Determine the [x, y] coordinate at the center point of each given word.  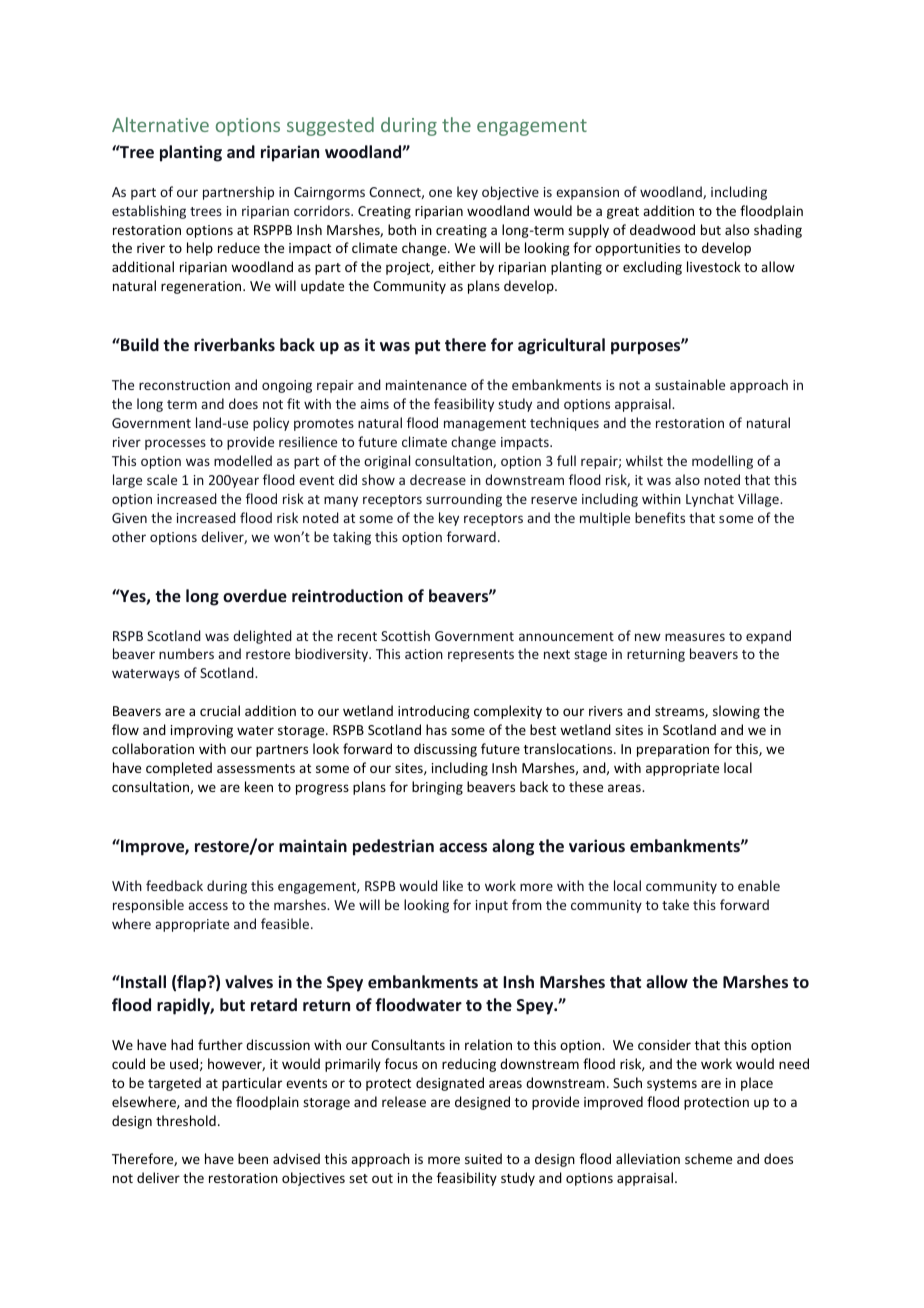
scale [162, 479]
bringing [437, 788]
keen [259, 786]
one [440, 193]
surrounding [464, 500]
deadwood [662, 229]
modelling [722, 462]
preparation [673, 750]
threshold [186, 1120]
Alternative [160, 124]
